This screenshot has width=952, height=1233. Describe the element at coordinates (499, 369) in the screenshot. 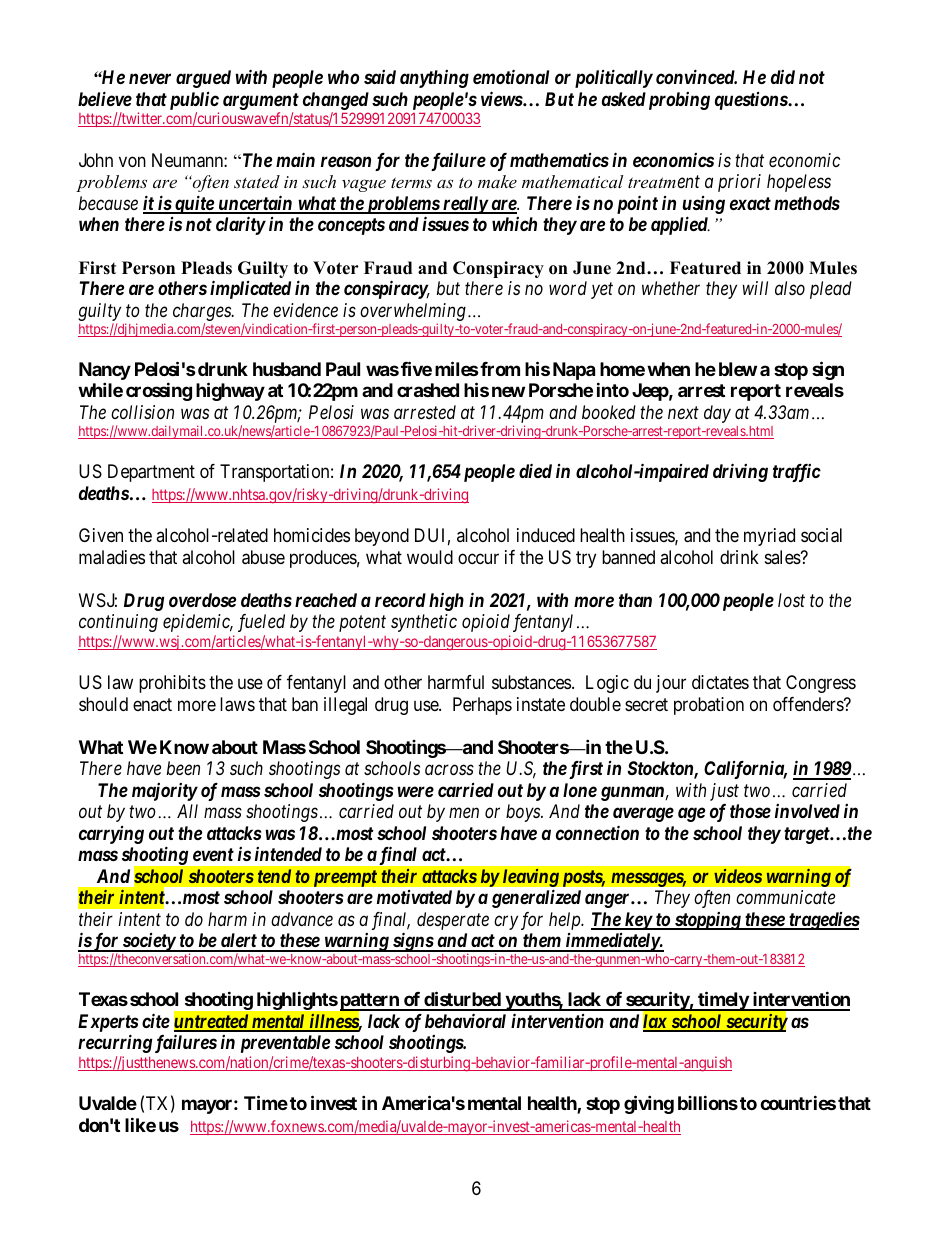

I see `from` at that location.
